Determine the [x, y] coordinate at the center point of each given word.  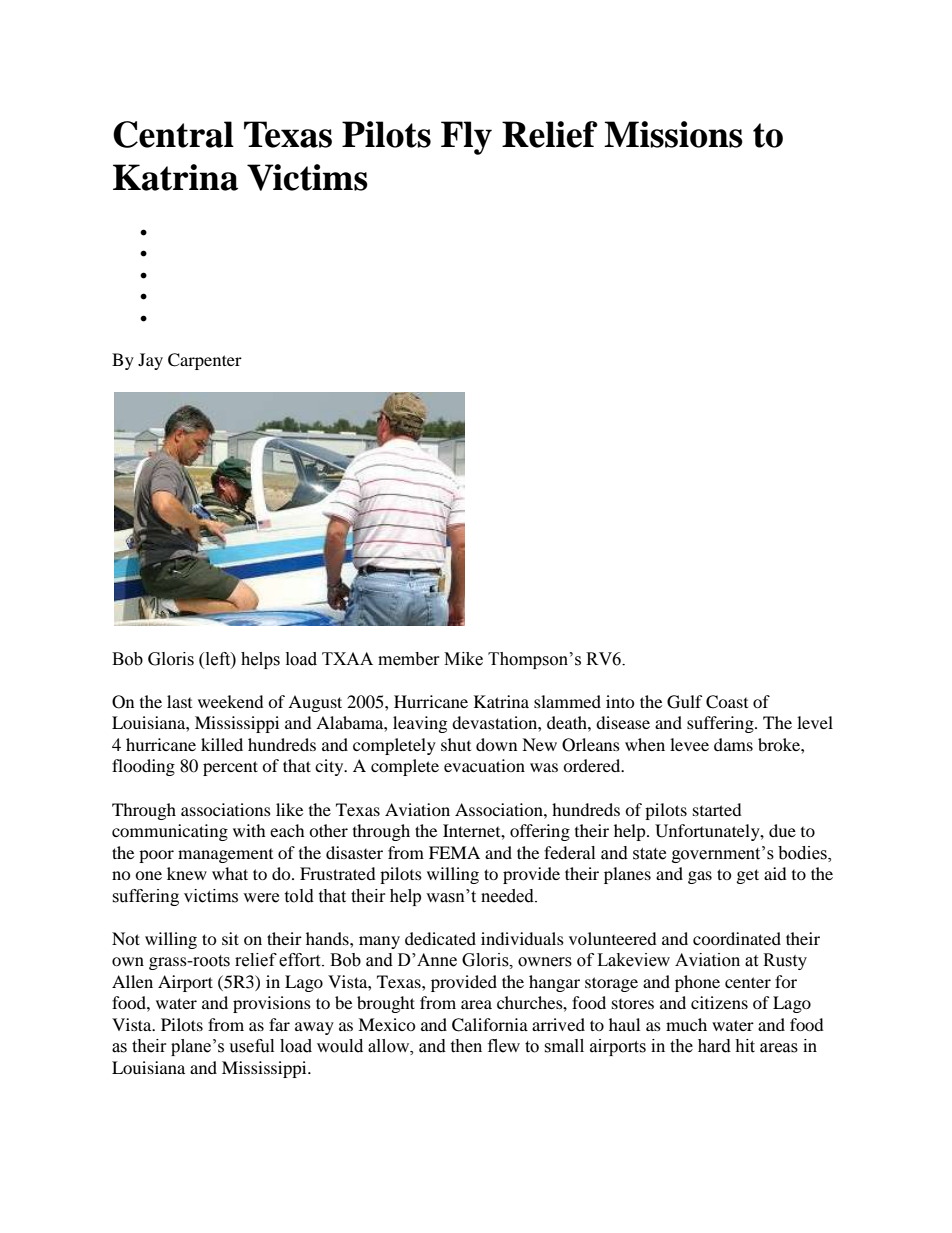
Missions [673, 134]
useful [251, 1046]
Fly [466, 138]
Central [173, 134]
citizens [719, 1002]
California [490, 1025]
